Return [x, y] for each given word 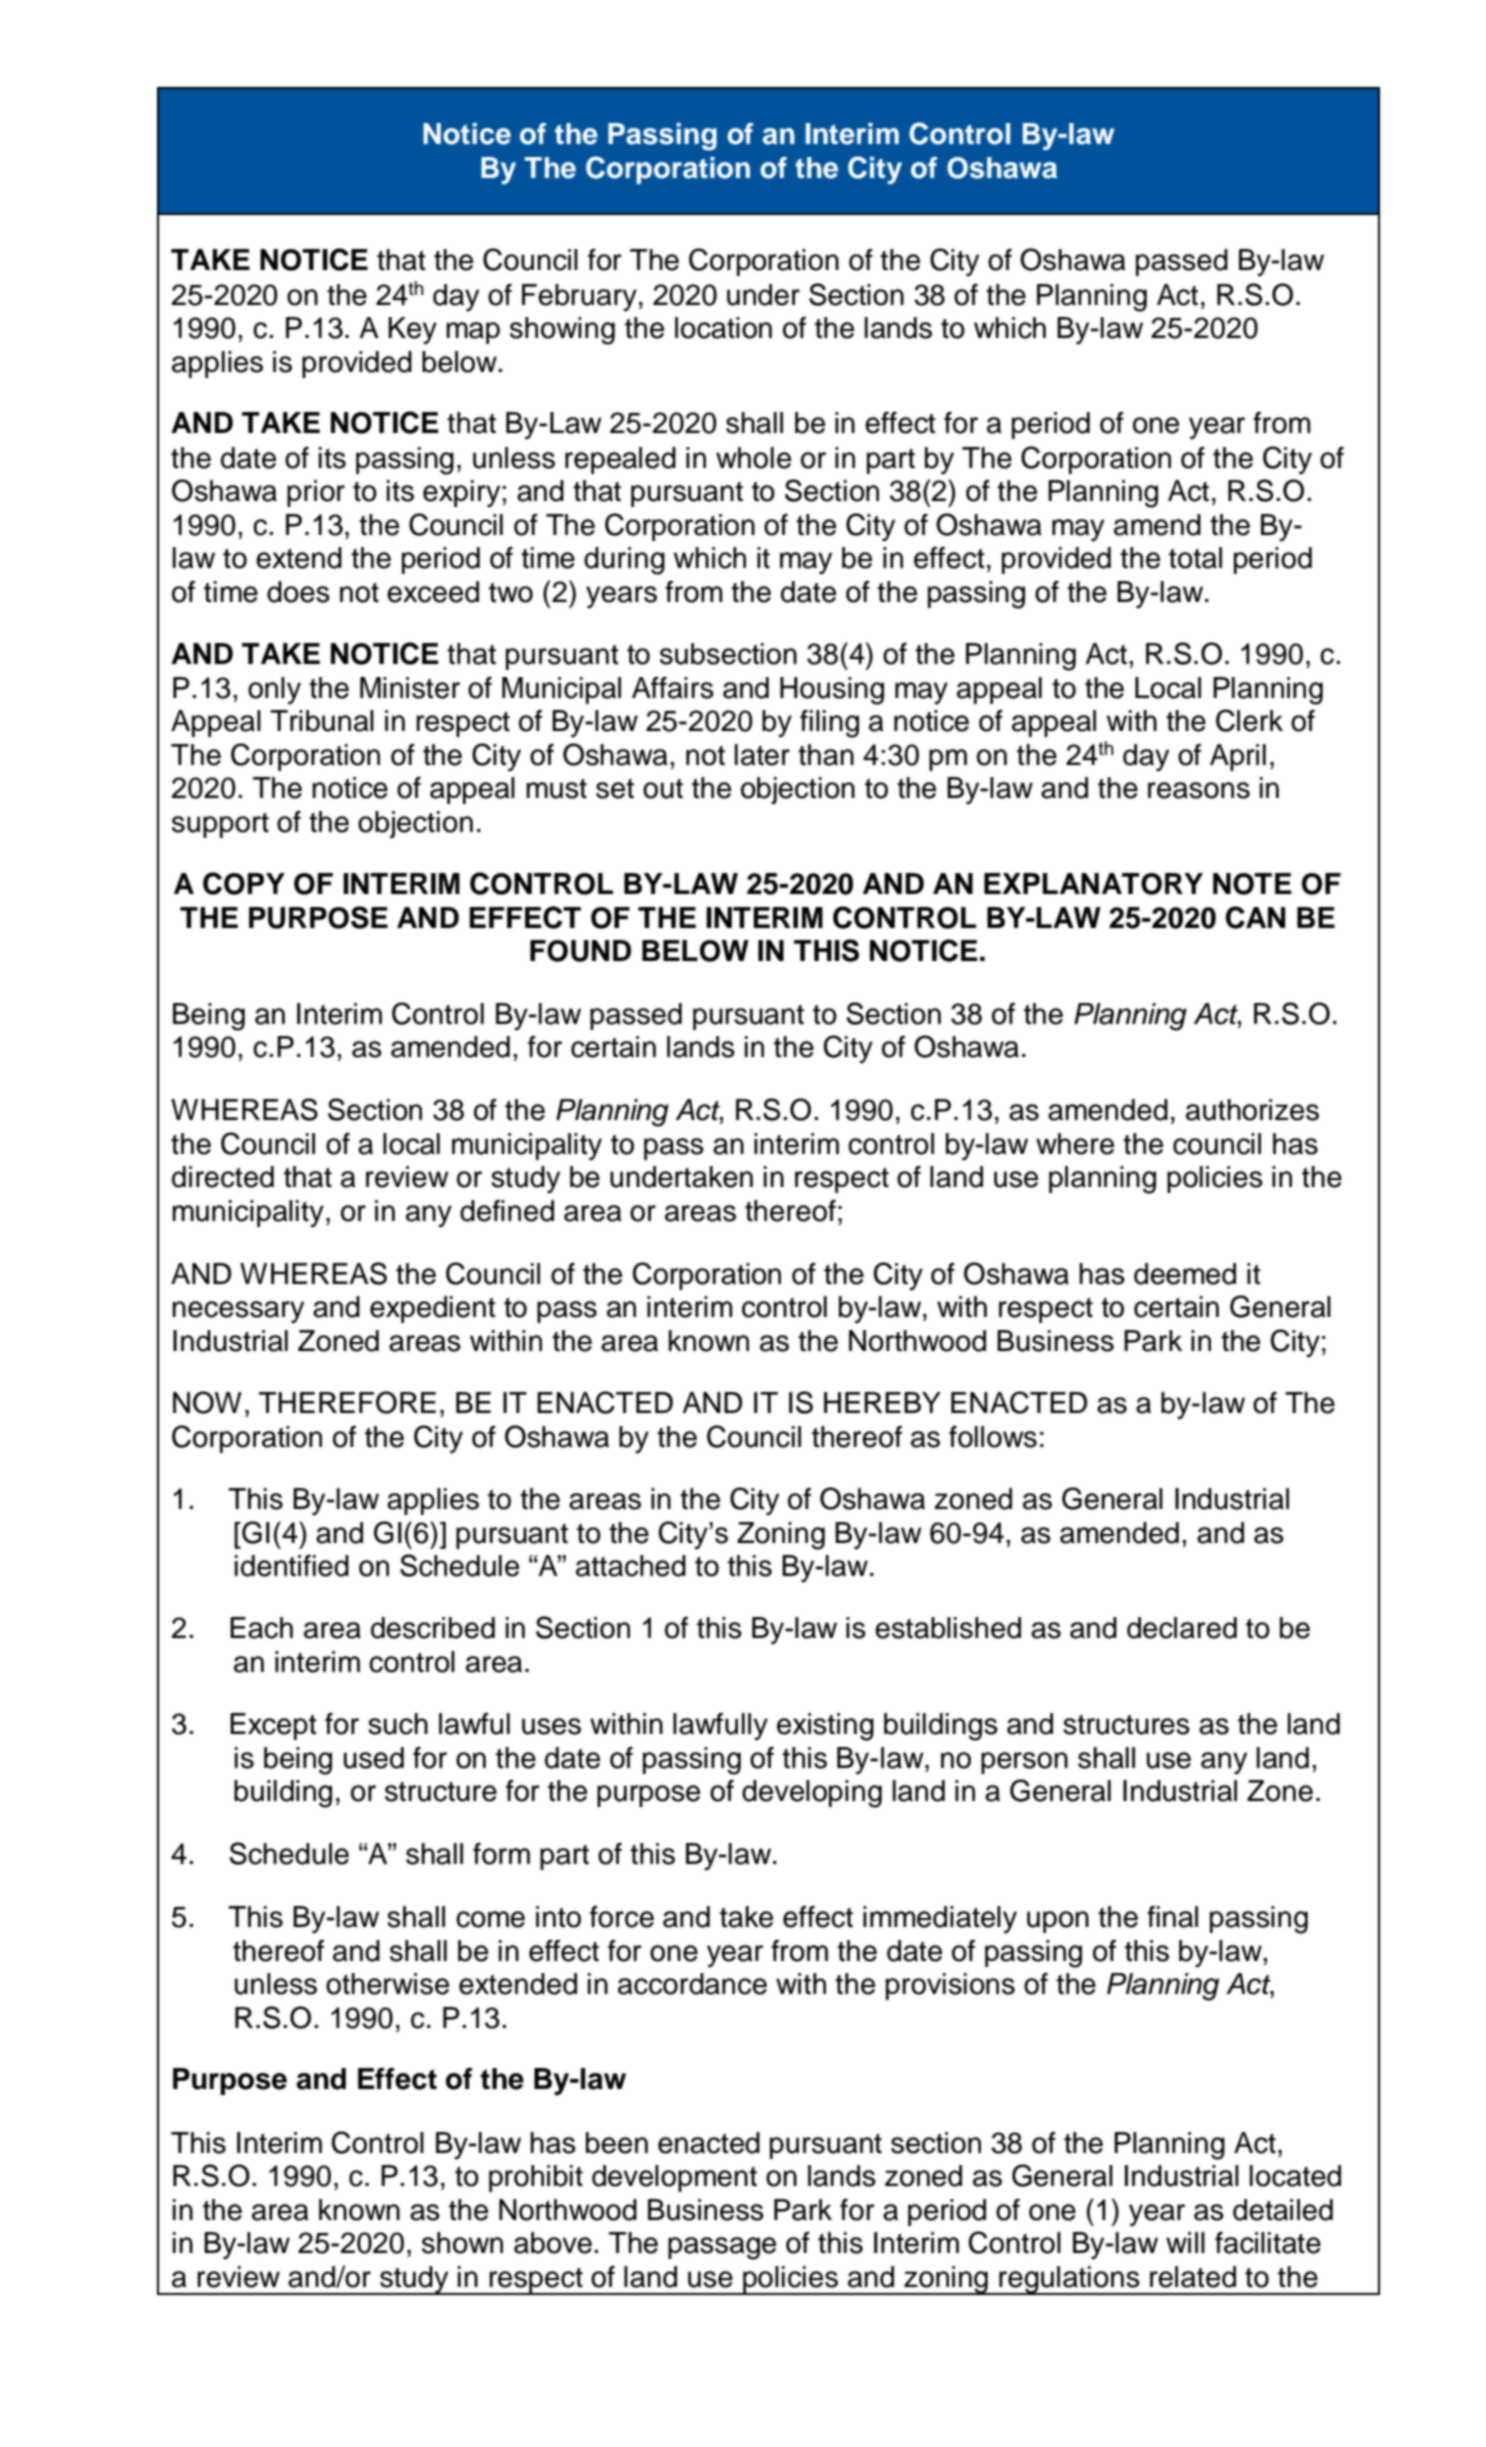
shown [462, 2243]
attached [631, 1566]
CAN [1255, 917]
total [1195, 558]
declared [1182, 1628]
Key [412, 331]
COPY [244, 883]
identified [292, 1566]
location [723, 328]
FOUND [580, 951]
